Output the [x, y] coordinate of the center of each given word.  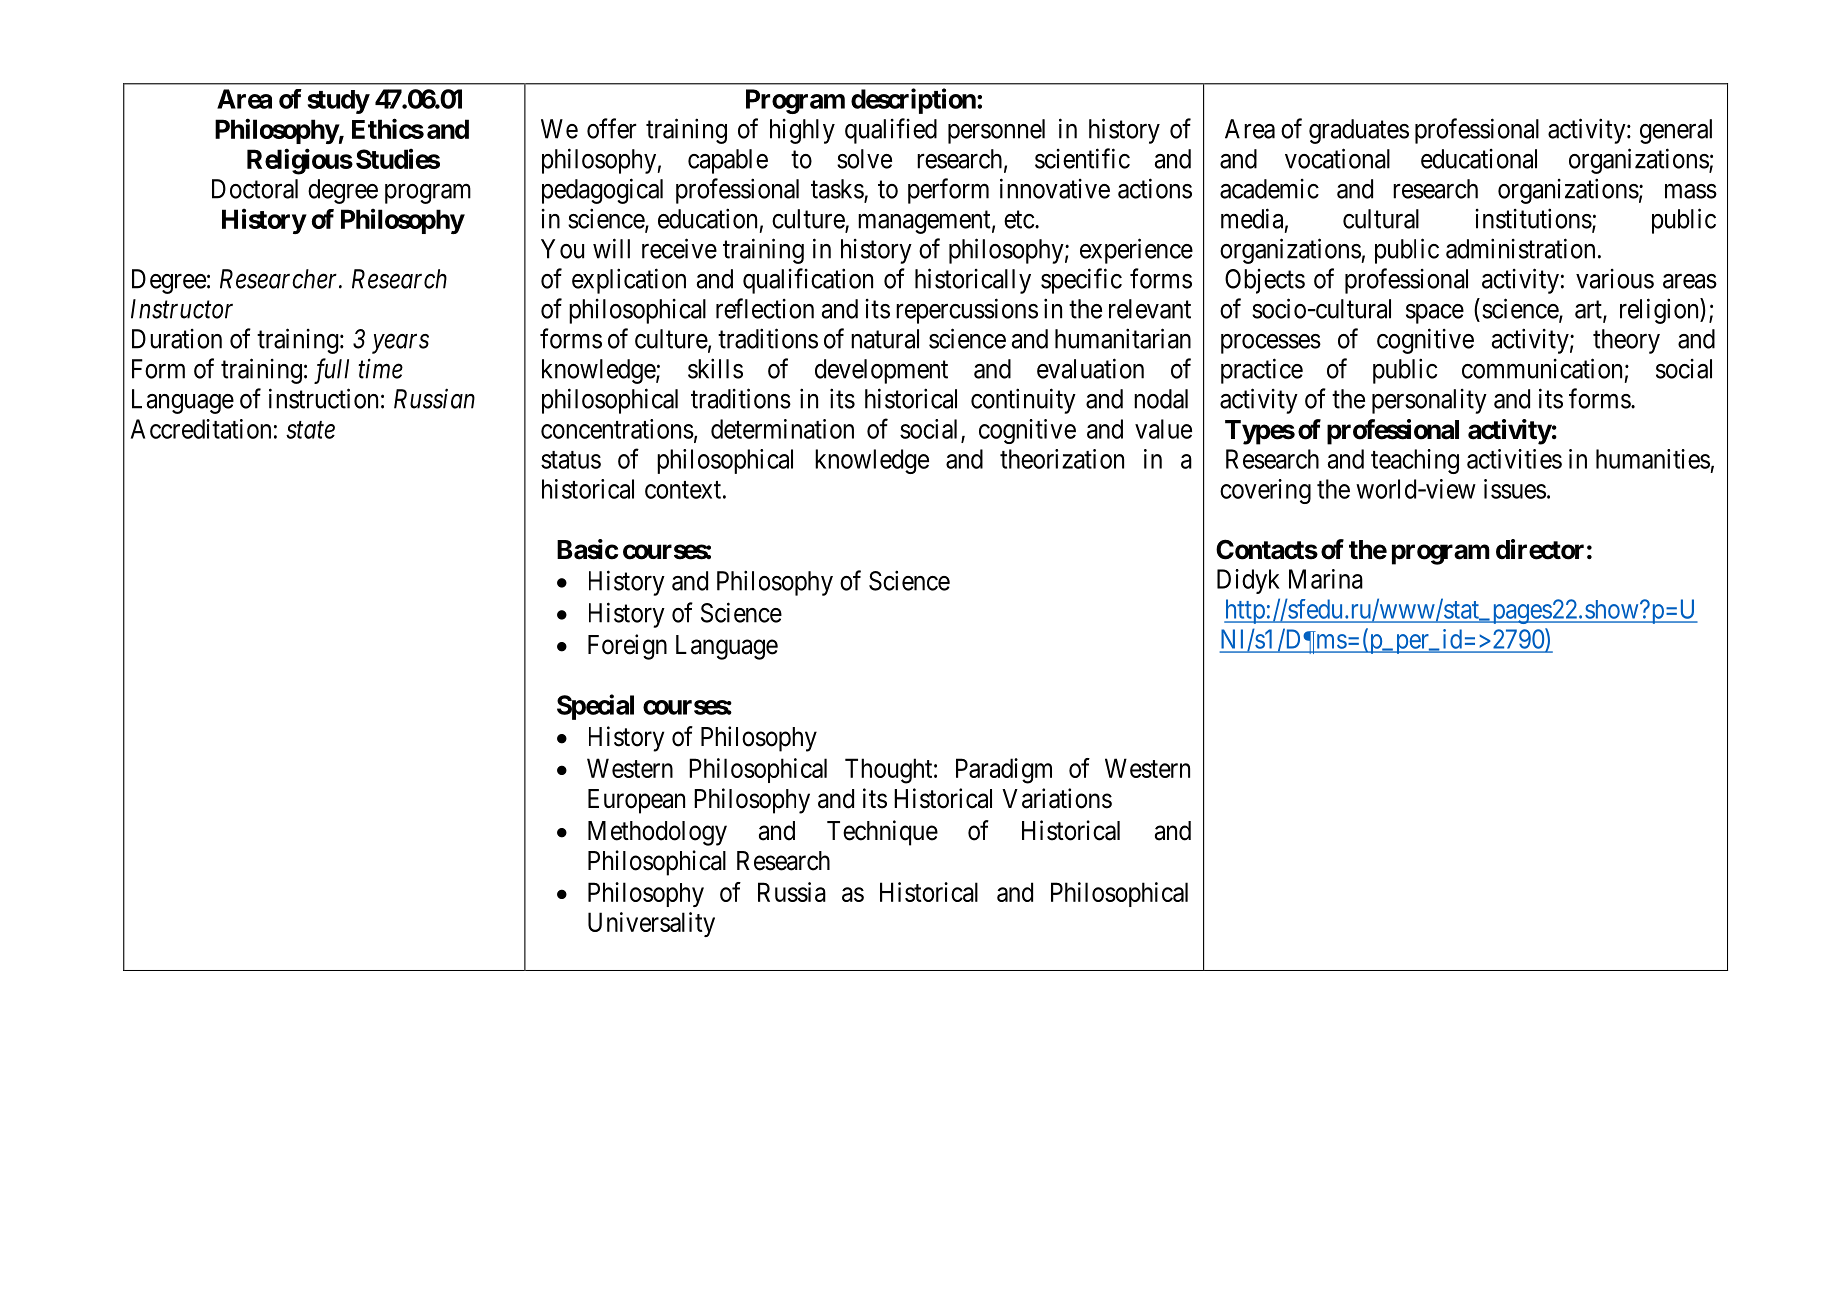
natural [885, 339]
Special [595, 707]
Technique [882, 833]
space [1435, 314]
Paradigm [1004, 771]
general [1676, 131]
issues [1515, 489]
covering [1265, 491]
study [338, 102]
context [683, 490]
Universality [651, 924]
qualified [891, 131]
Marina [1326, 579]
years [400, 344]
